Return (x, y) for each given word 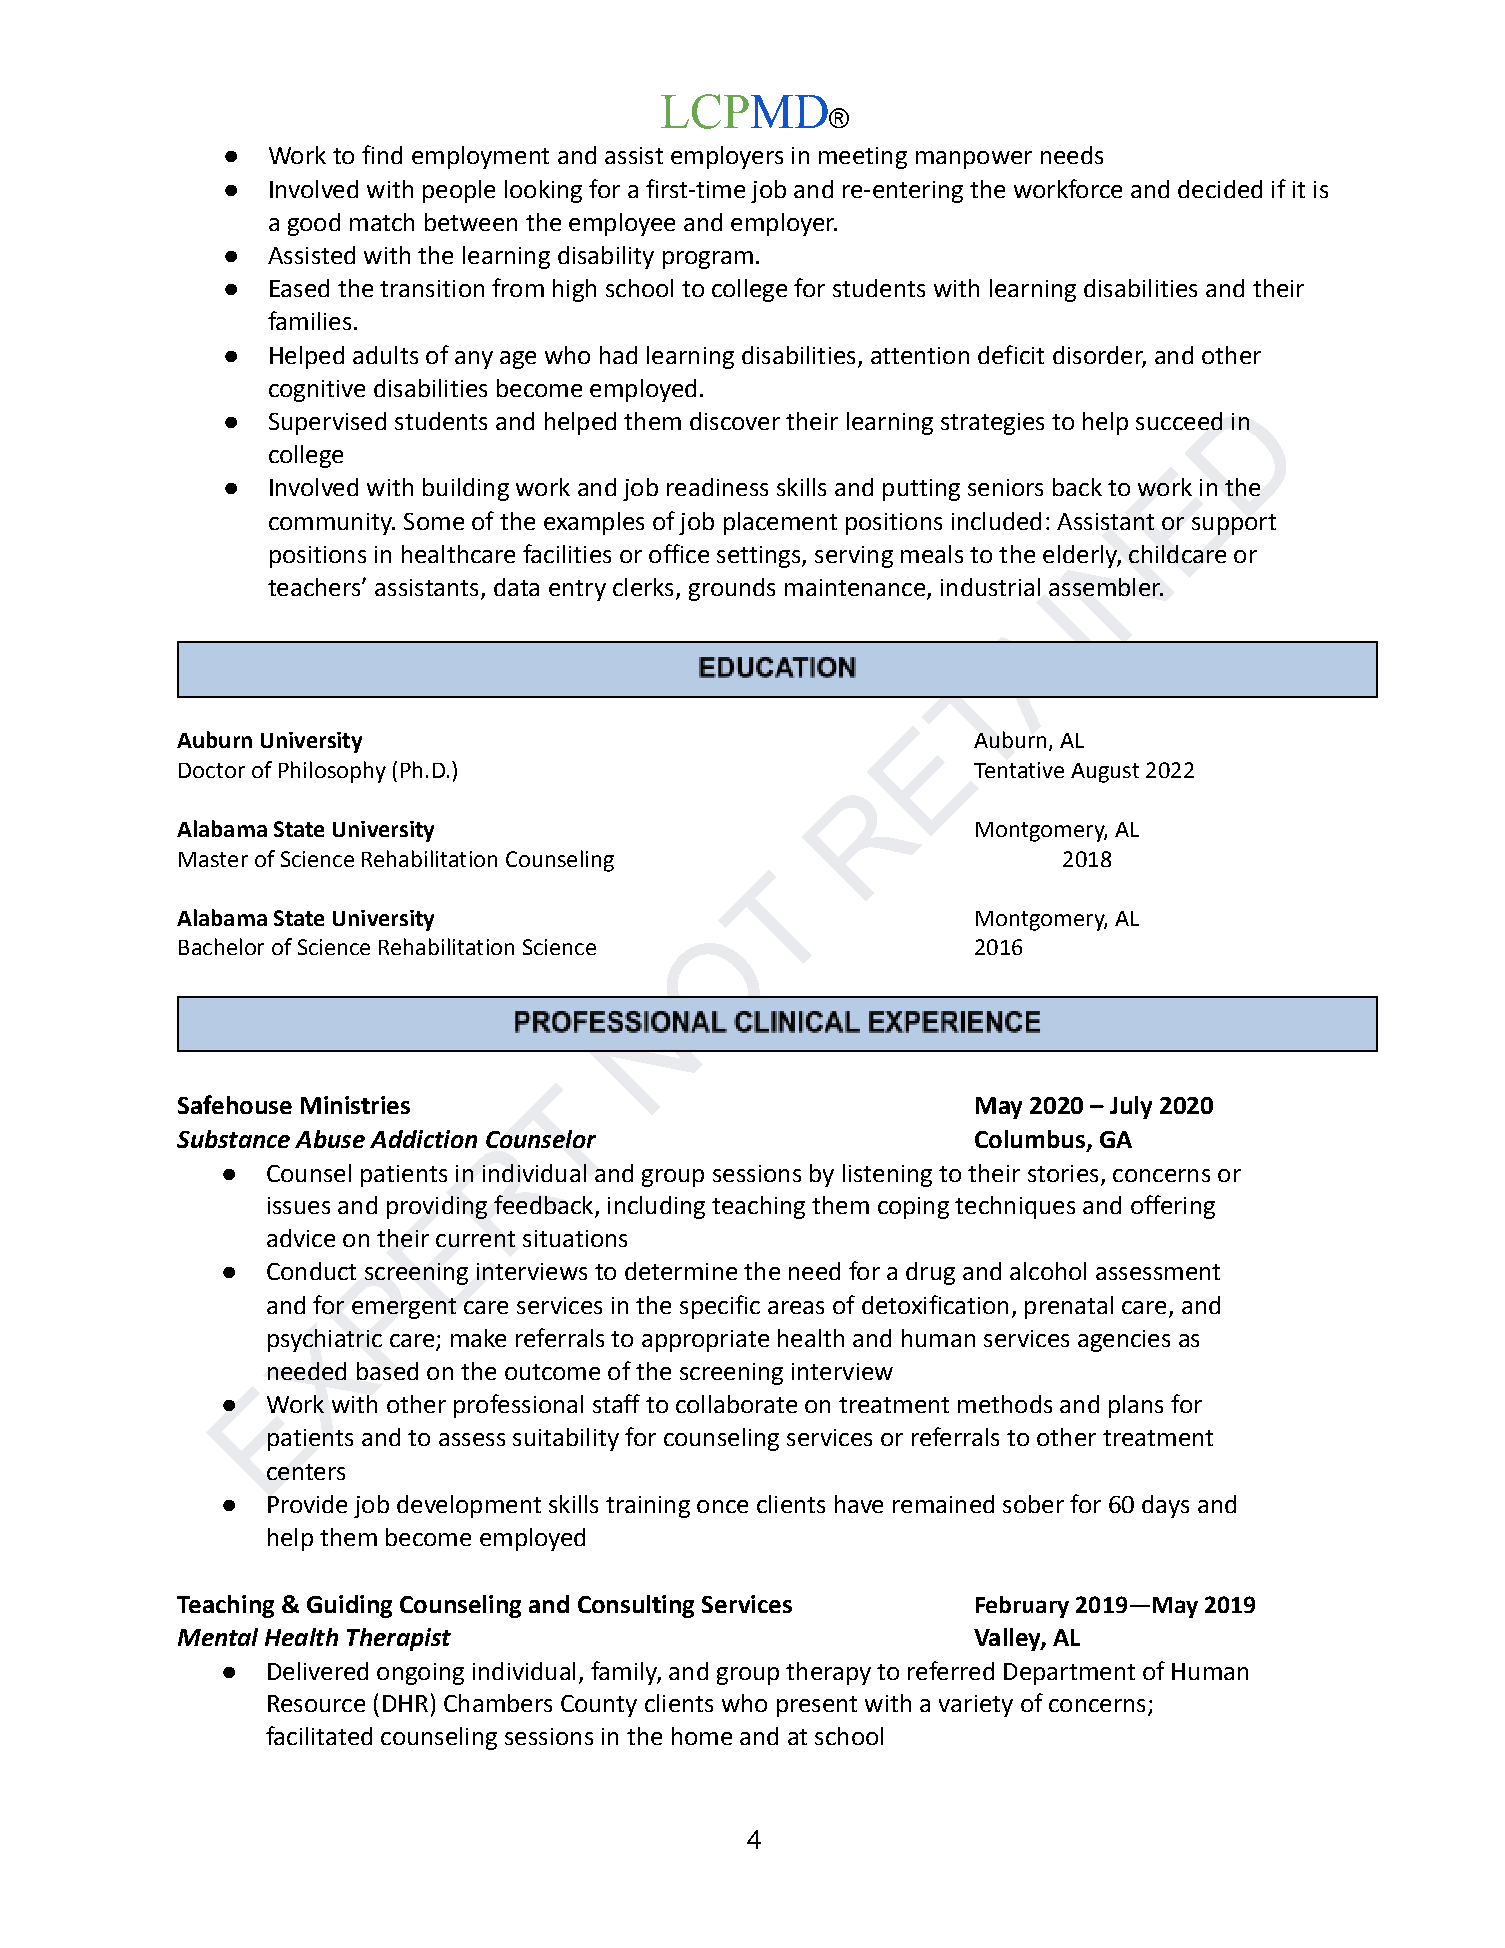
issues (299, 1205)
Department (1069, 1674)
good (314, 224)
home (702, 1736)
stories (1063, 1173)
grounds (732, 589)
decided (1220, 189)
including (656, 1207)
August (1105, 773)
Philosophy (332, 772)
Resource (316, 1703)
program (708, 260)
